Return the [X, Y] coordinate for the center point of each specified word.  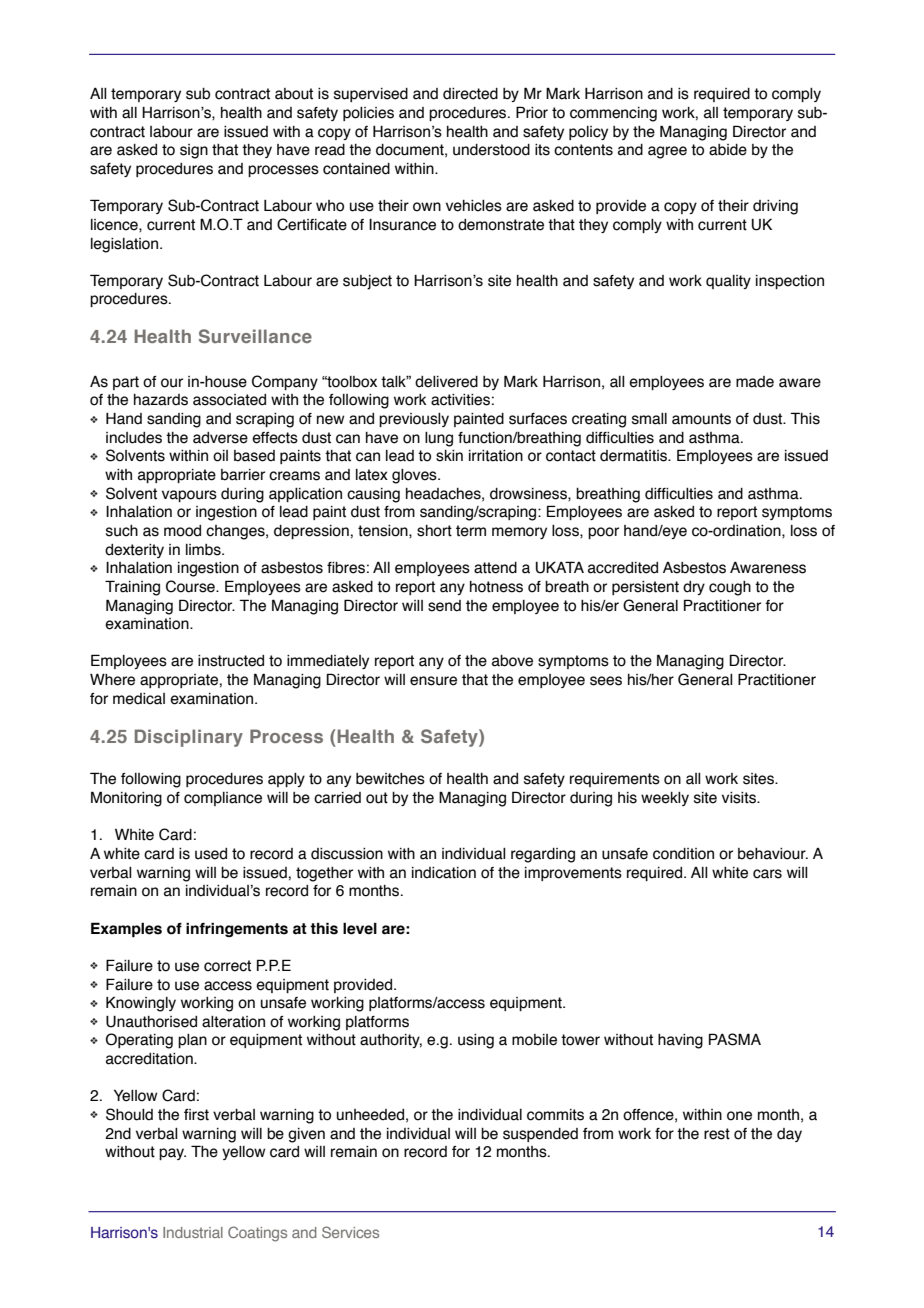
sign [194, 151]
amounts [701, 419]
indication [444, 873]
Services [350, 1232]
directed [470, 94]
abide [728, 150]
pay [172, 1154]
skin [449, 456]
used [211, 854]
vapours [189, 496]
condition [683, 854]
